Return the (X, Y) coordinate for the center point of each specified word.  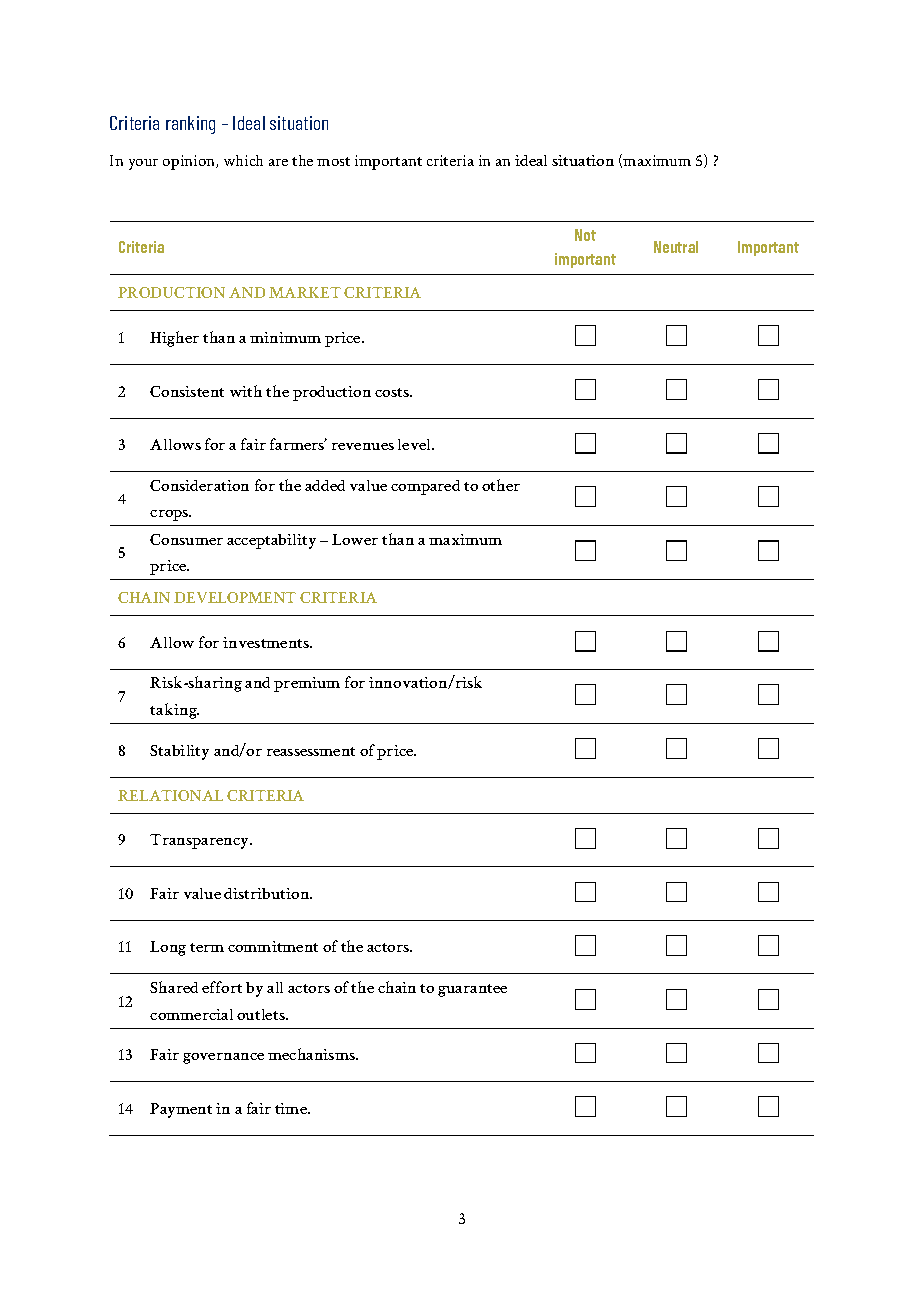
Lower (355, 539)
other (501, 485)
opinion (190, 162)
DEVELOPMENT (235, 597)
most (333, 161)
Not (585, 235)
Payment (181, 1110)
